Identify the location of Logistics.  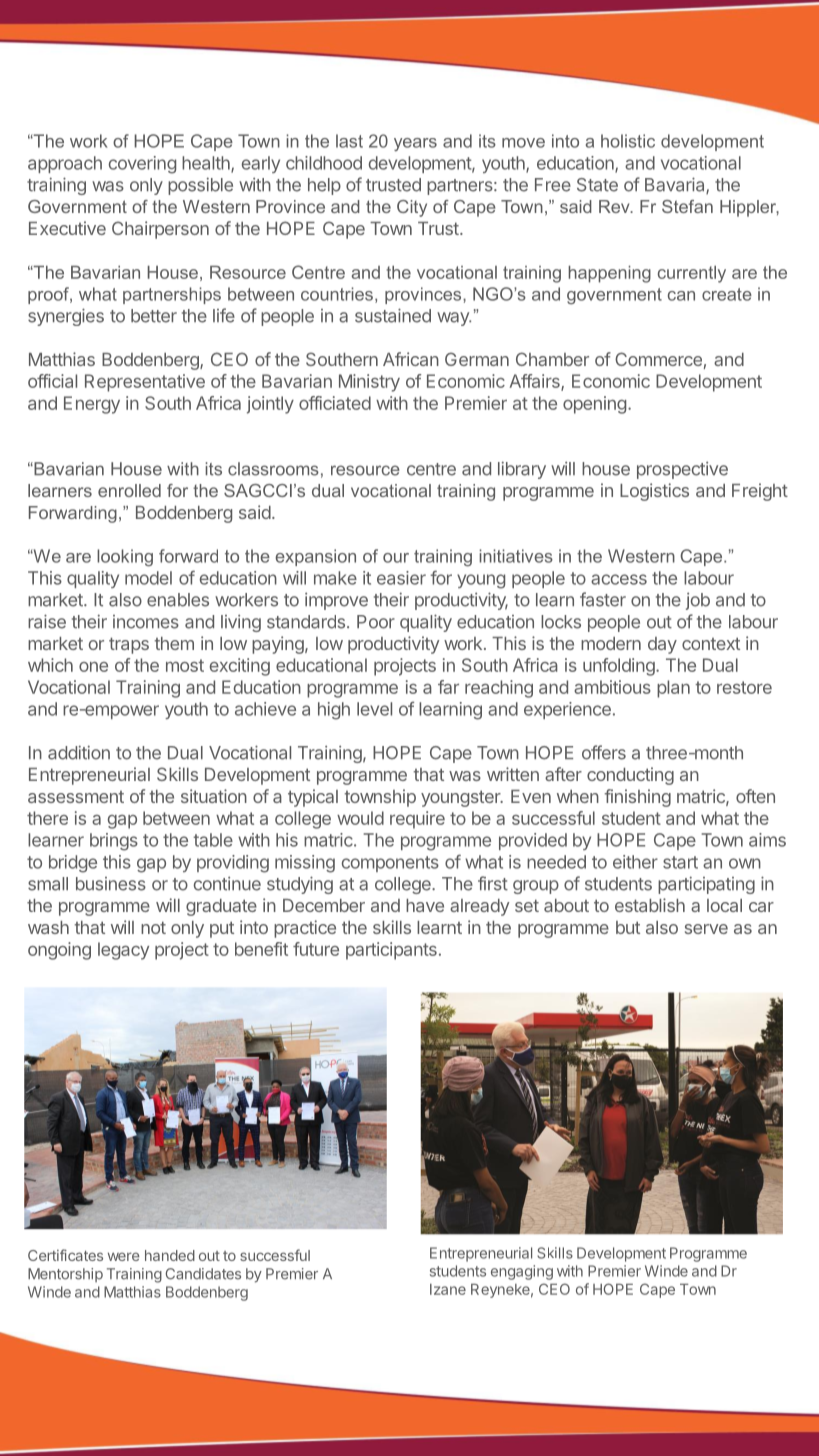
(654, 492).
